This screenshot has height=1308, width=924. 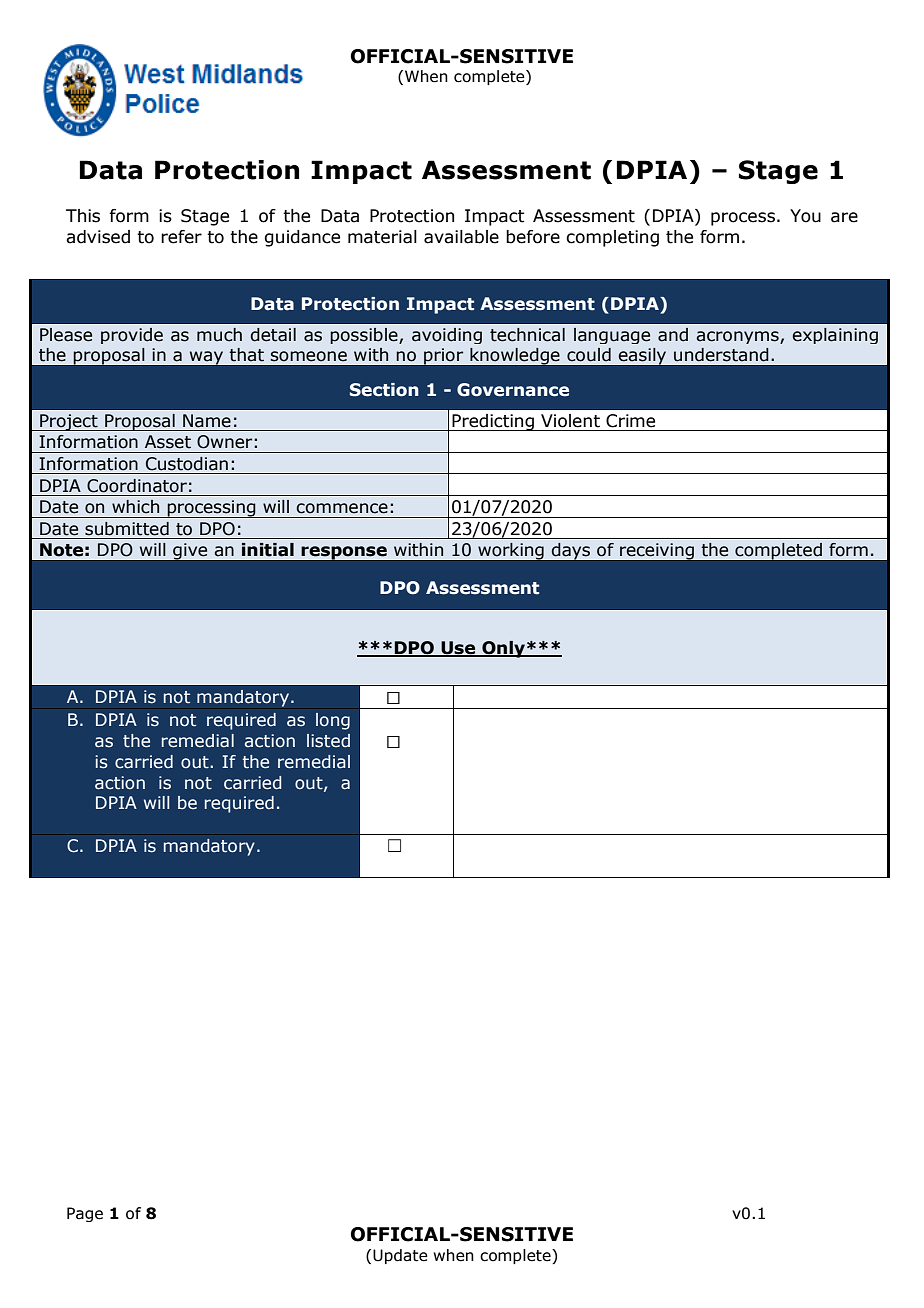 What do you see at coordinates (805, 216) in the screenshot?
I see `You` at bounding box center [805, 216].
